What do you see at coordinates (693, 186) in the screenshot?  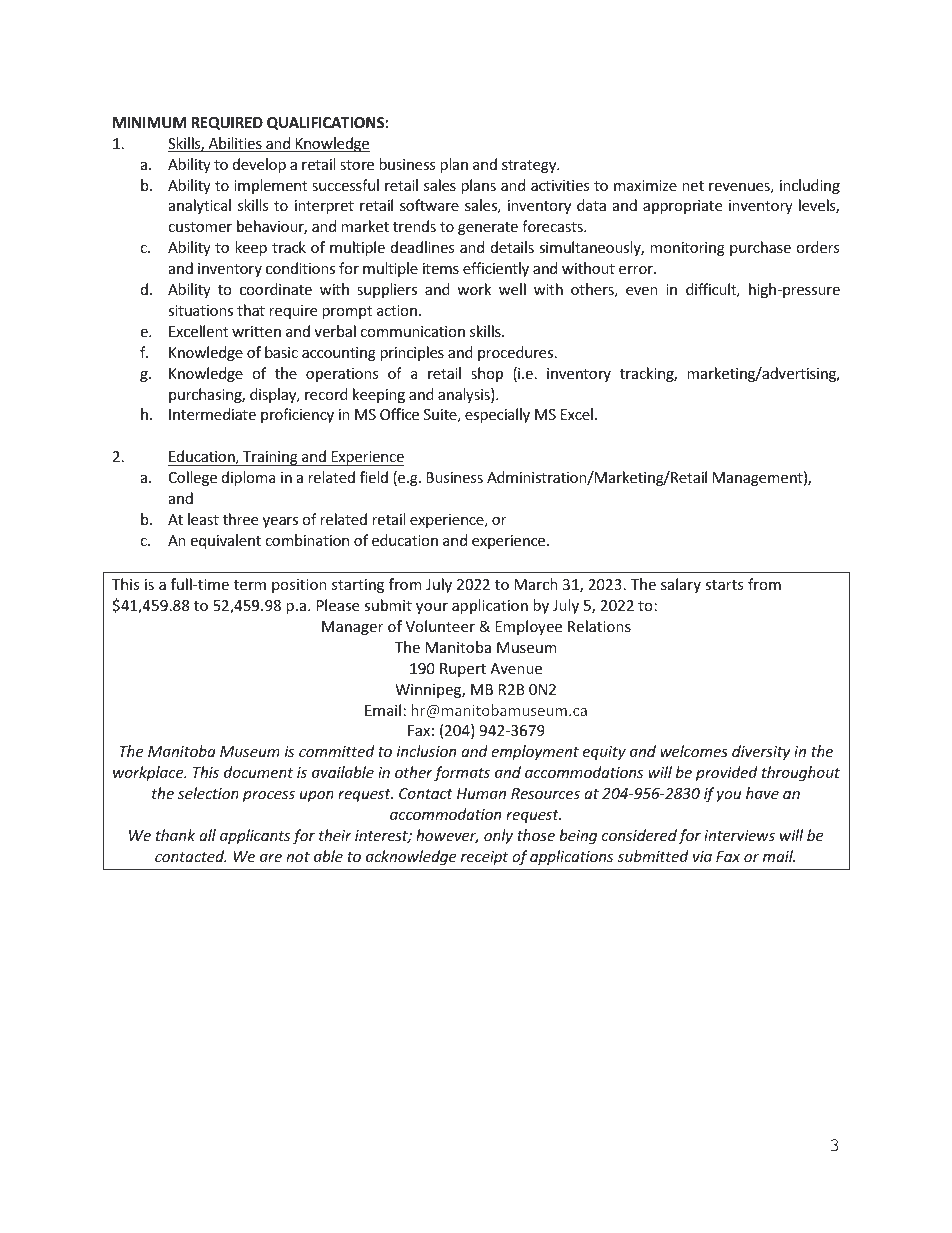 I see `net` at bounding box center [693, 186].
